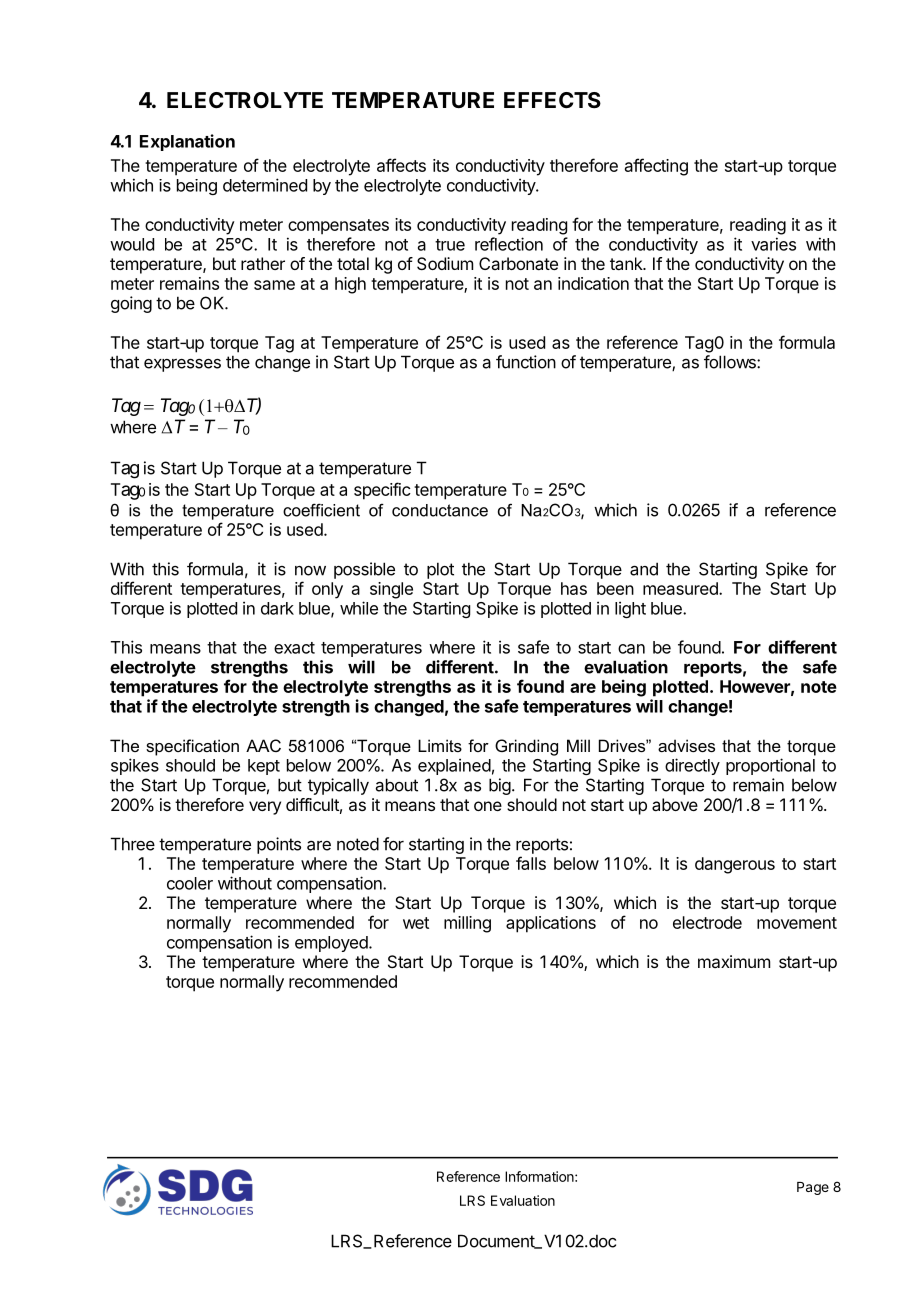 The width and height of the screenshot is (924, 1307). What do you see at coordinates (310, 571) in the screenshot?
I see `now` at bounding box center [310, 571].
